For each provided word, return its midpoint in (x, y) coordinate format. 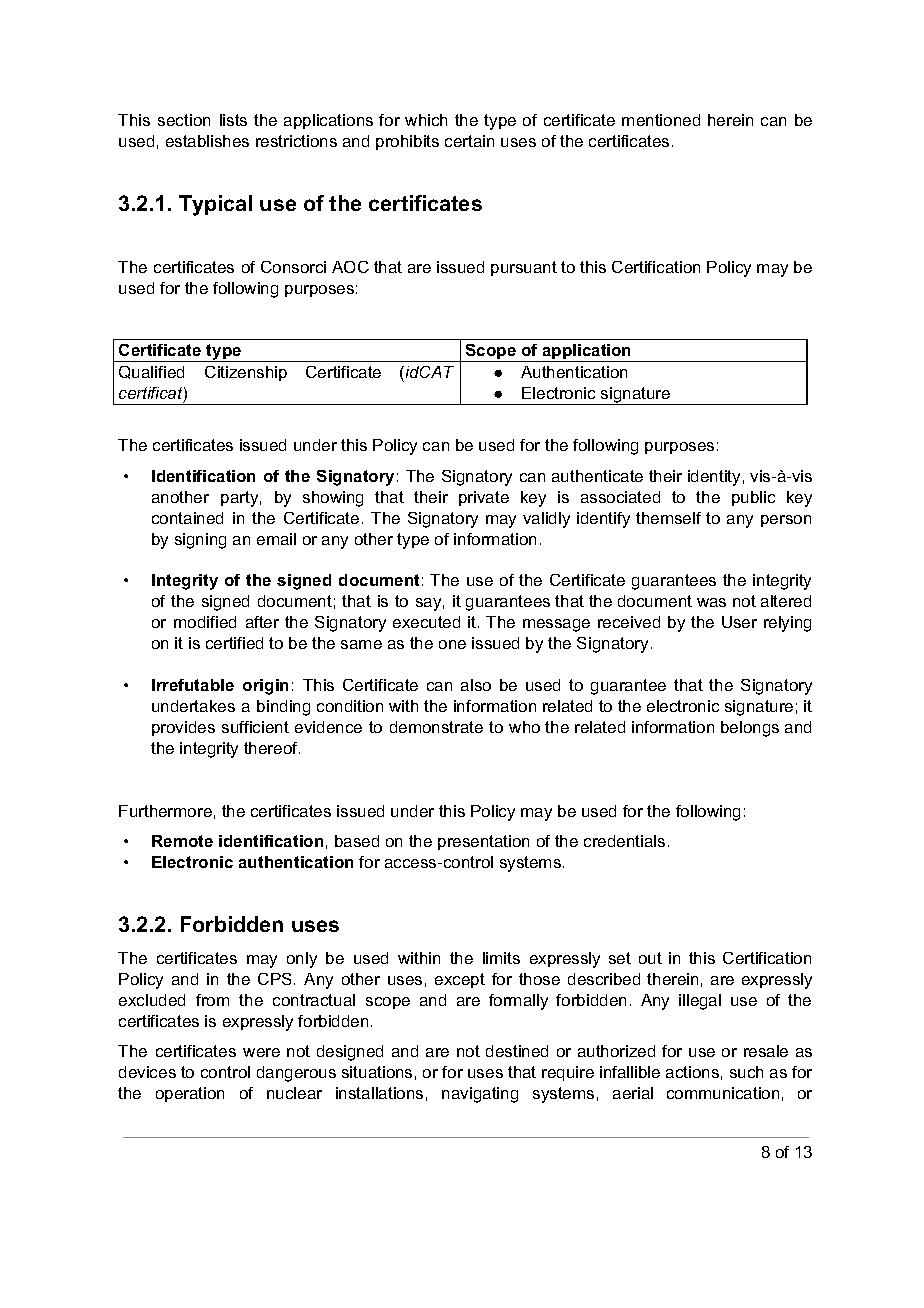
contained (187, 518)
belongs (750, 729)
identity (714, 478)
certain (469, 141)
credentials (624, 841)
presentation (483, 842)
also (476, 685)
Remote (182, 841)
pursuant (524, 268)
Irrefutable (193, 685)
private (484, 498)
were (261, 1052)
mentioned (661, 120)
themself (668, 518)
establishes (207, 141)
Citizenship (246, 373)
